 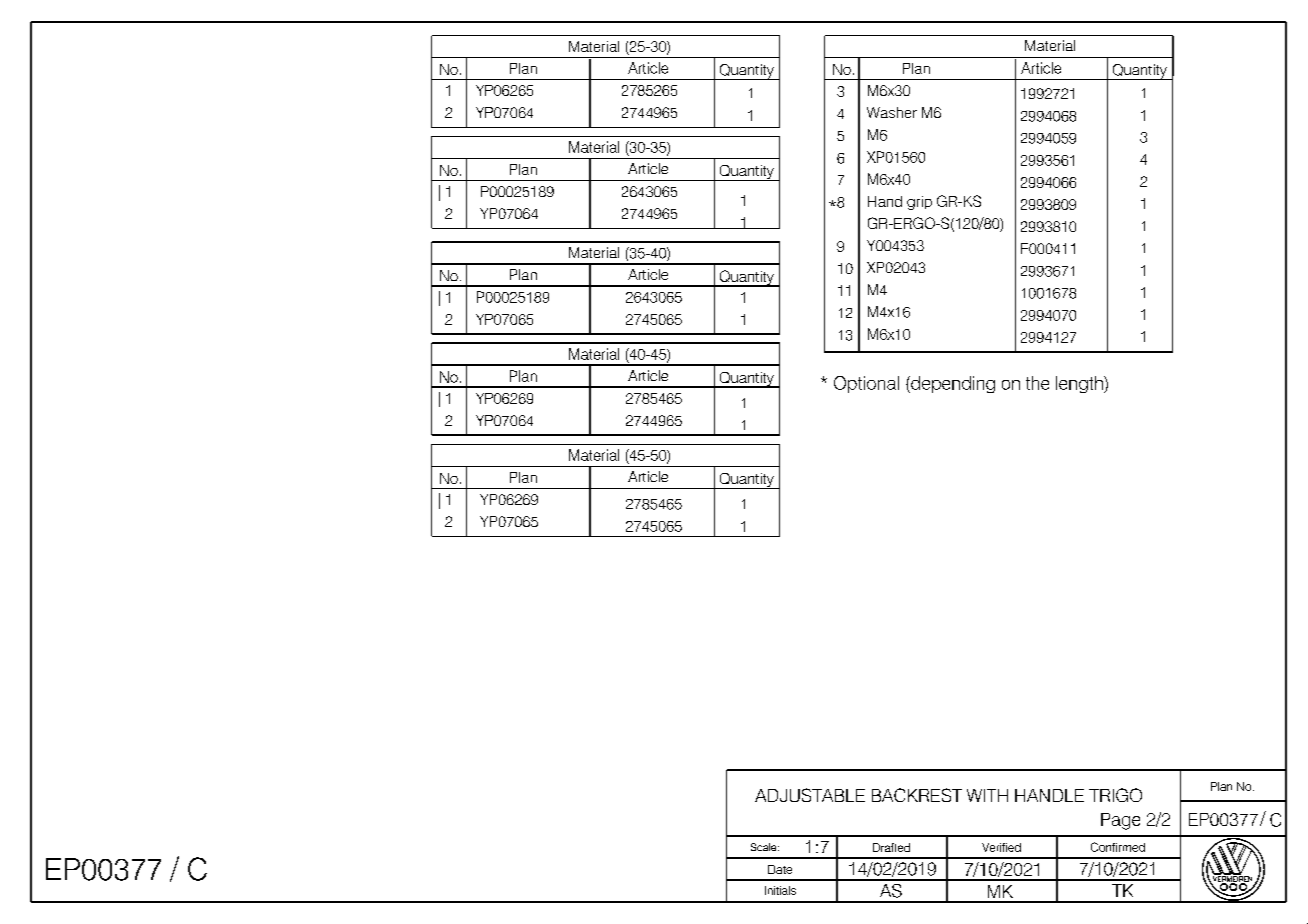 What do you see at coordinates (1001, 847) in the screenshot?
I see `Verified` at bounding box center [1001, 847].
